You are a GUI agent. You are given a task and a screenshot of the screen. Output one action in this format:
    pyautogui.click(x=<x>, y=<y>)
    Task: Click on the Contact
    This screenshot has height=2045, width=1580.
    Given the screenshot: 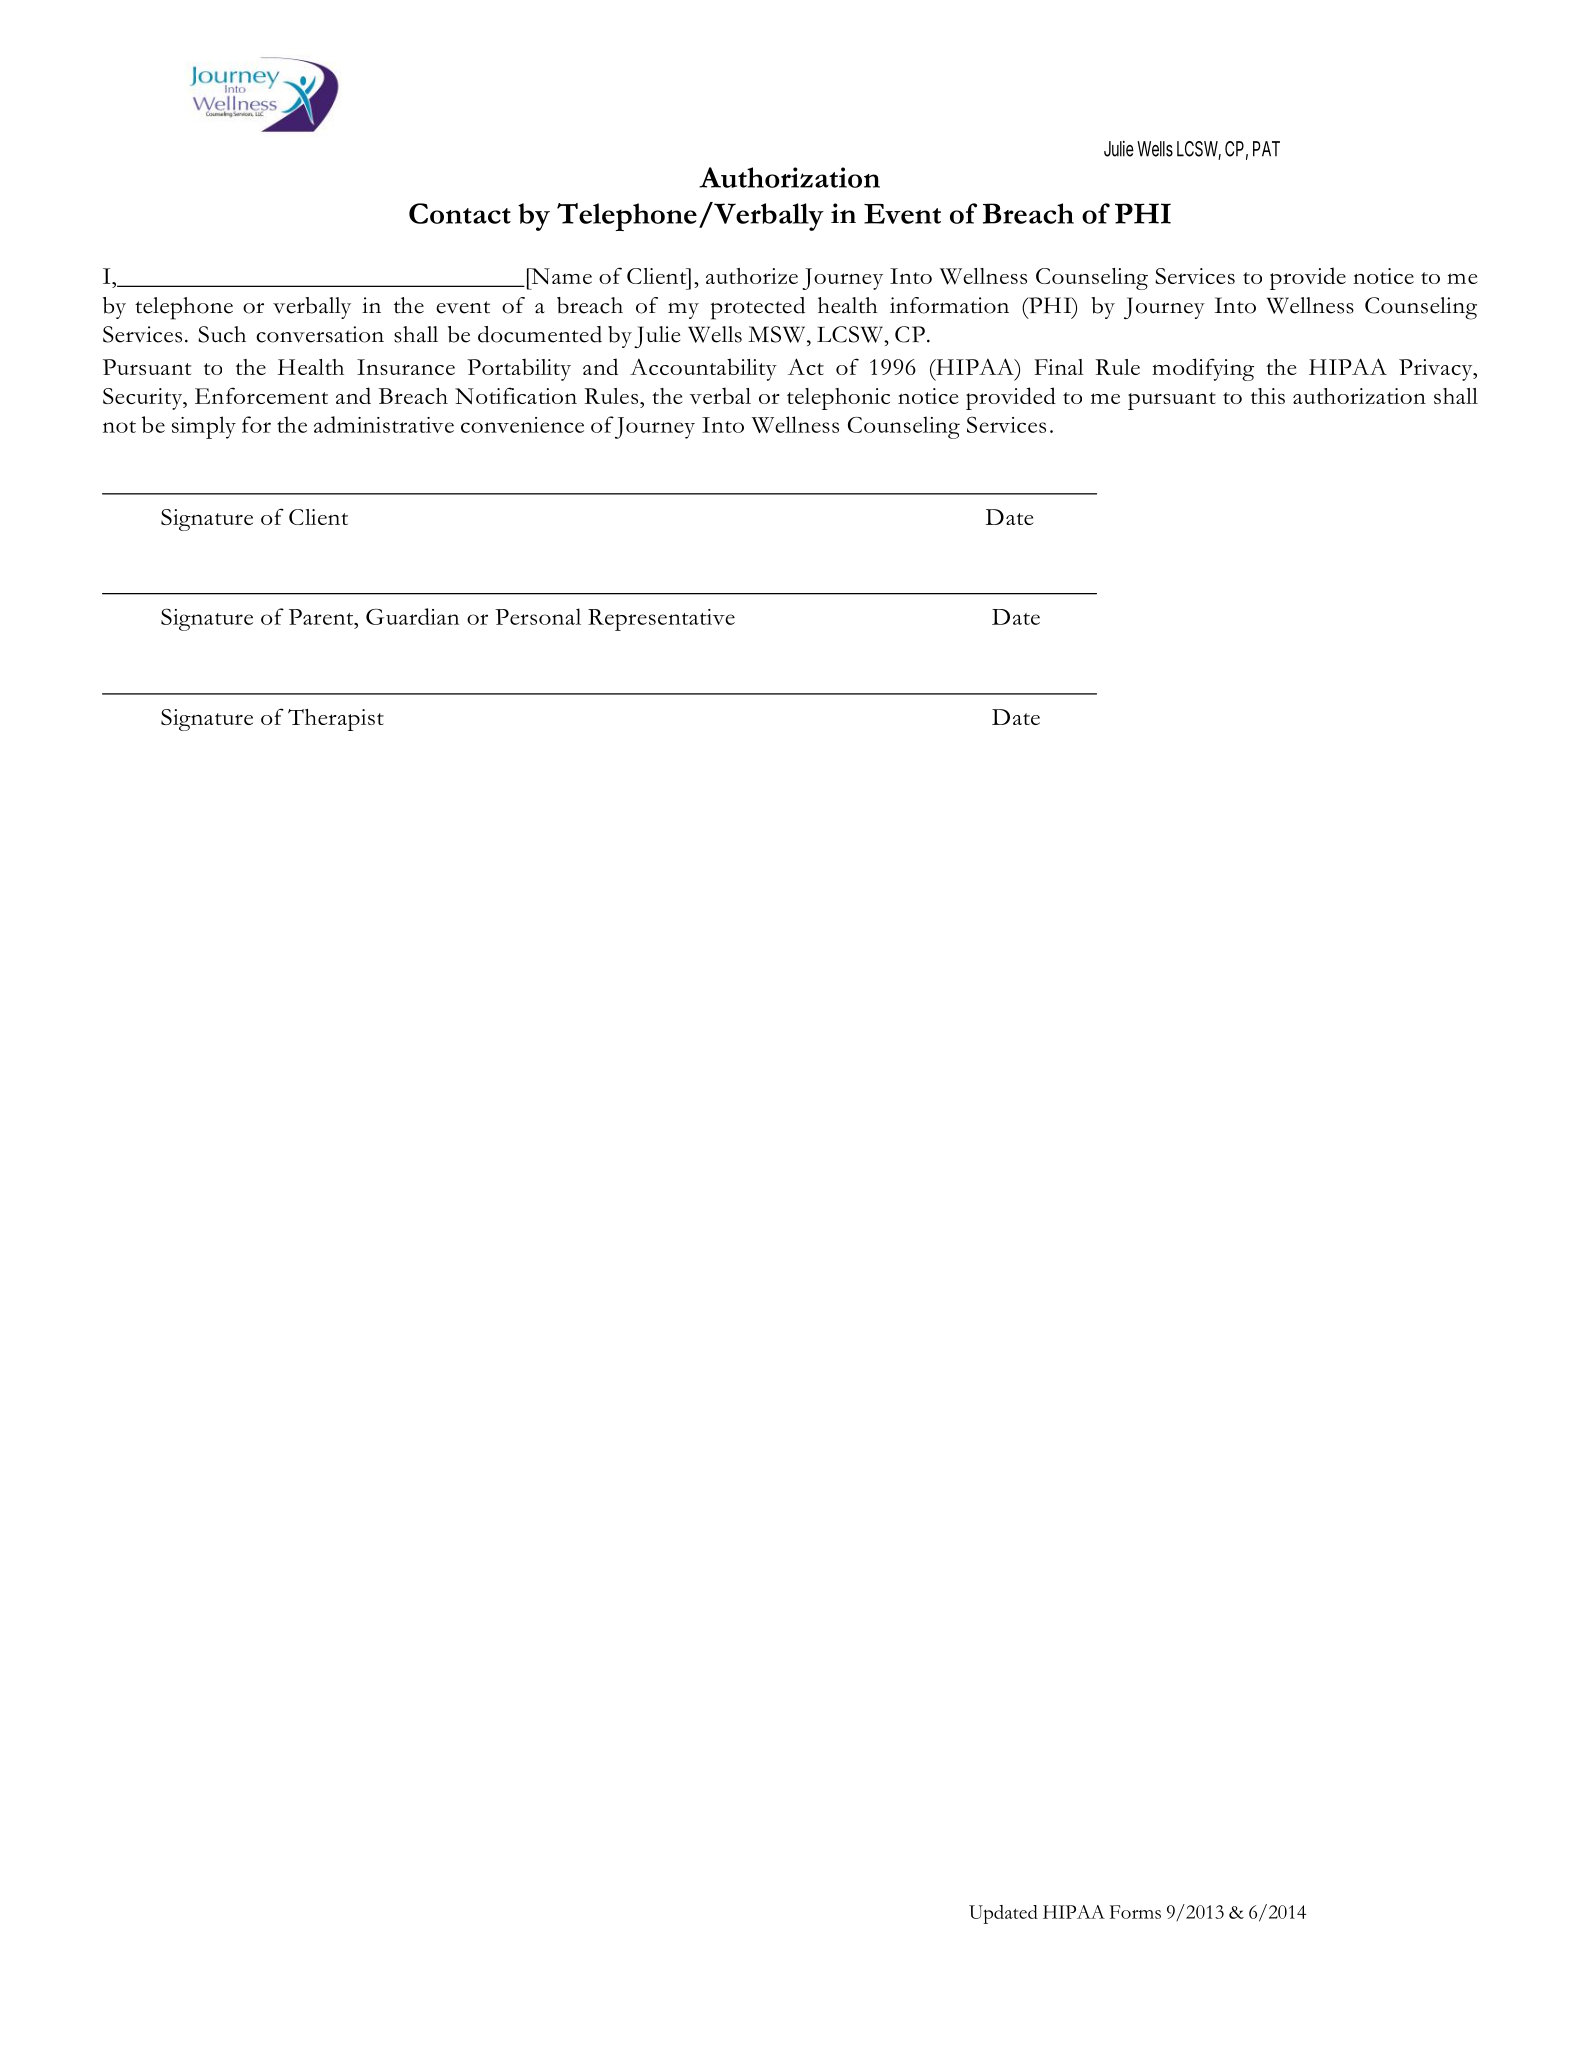 What is the action you would take?
    pyautogui.click(x=460, y=213)
